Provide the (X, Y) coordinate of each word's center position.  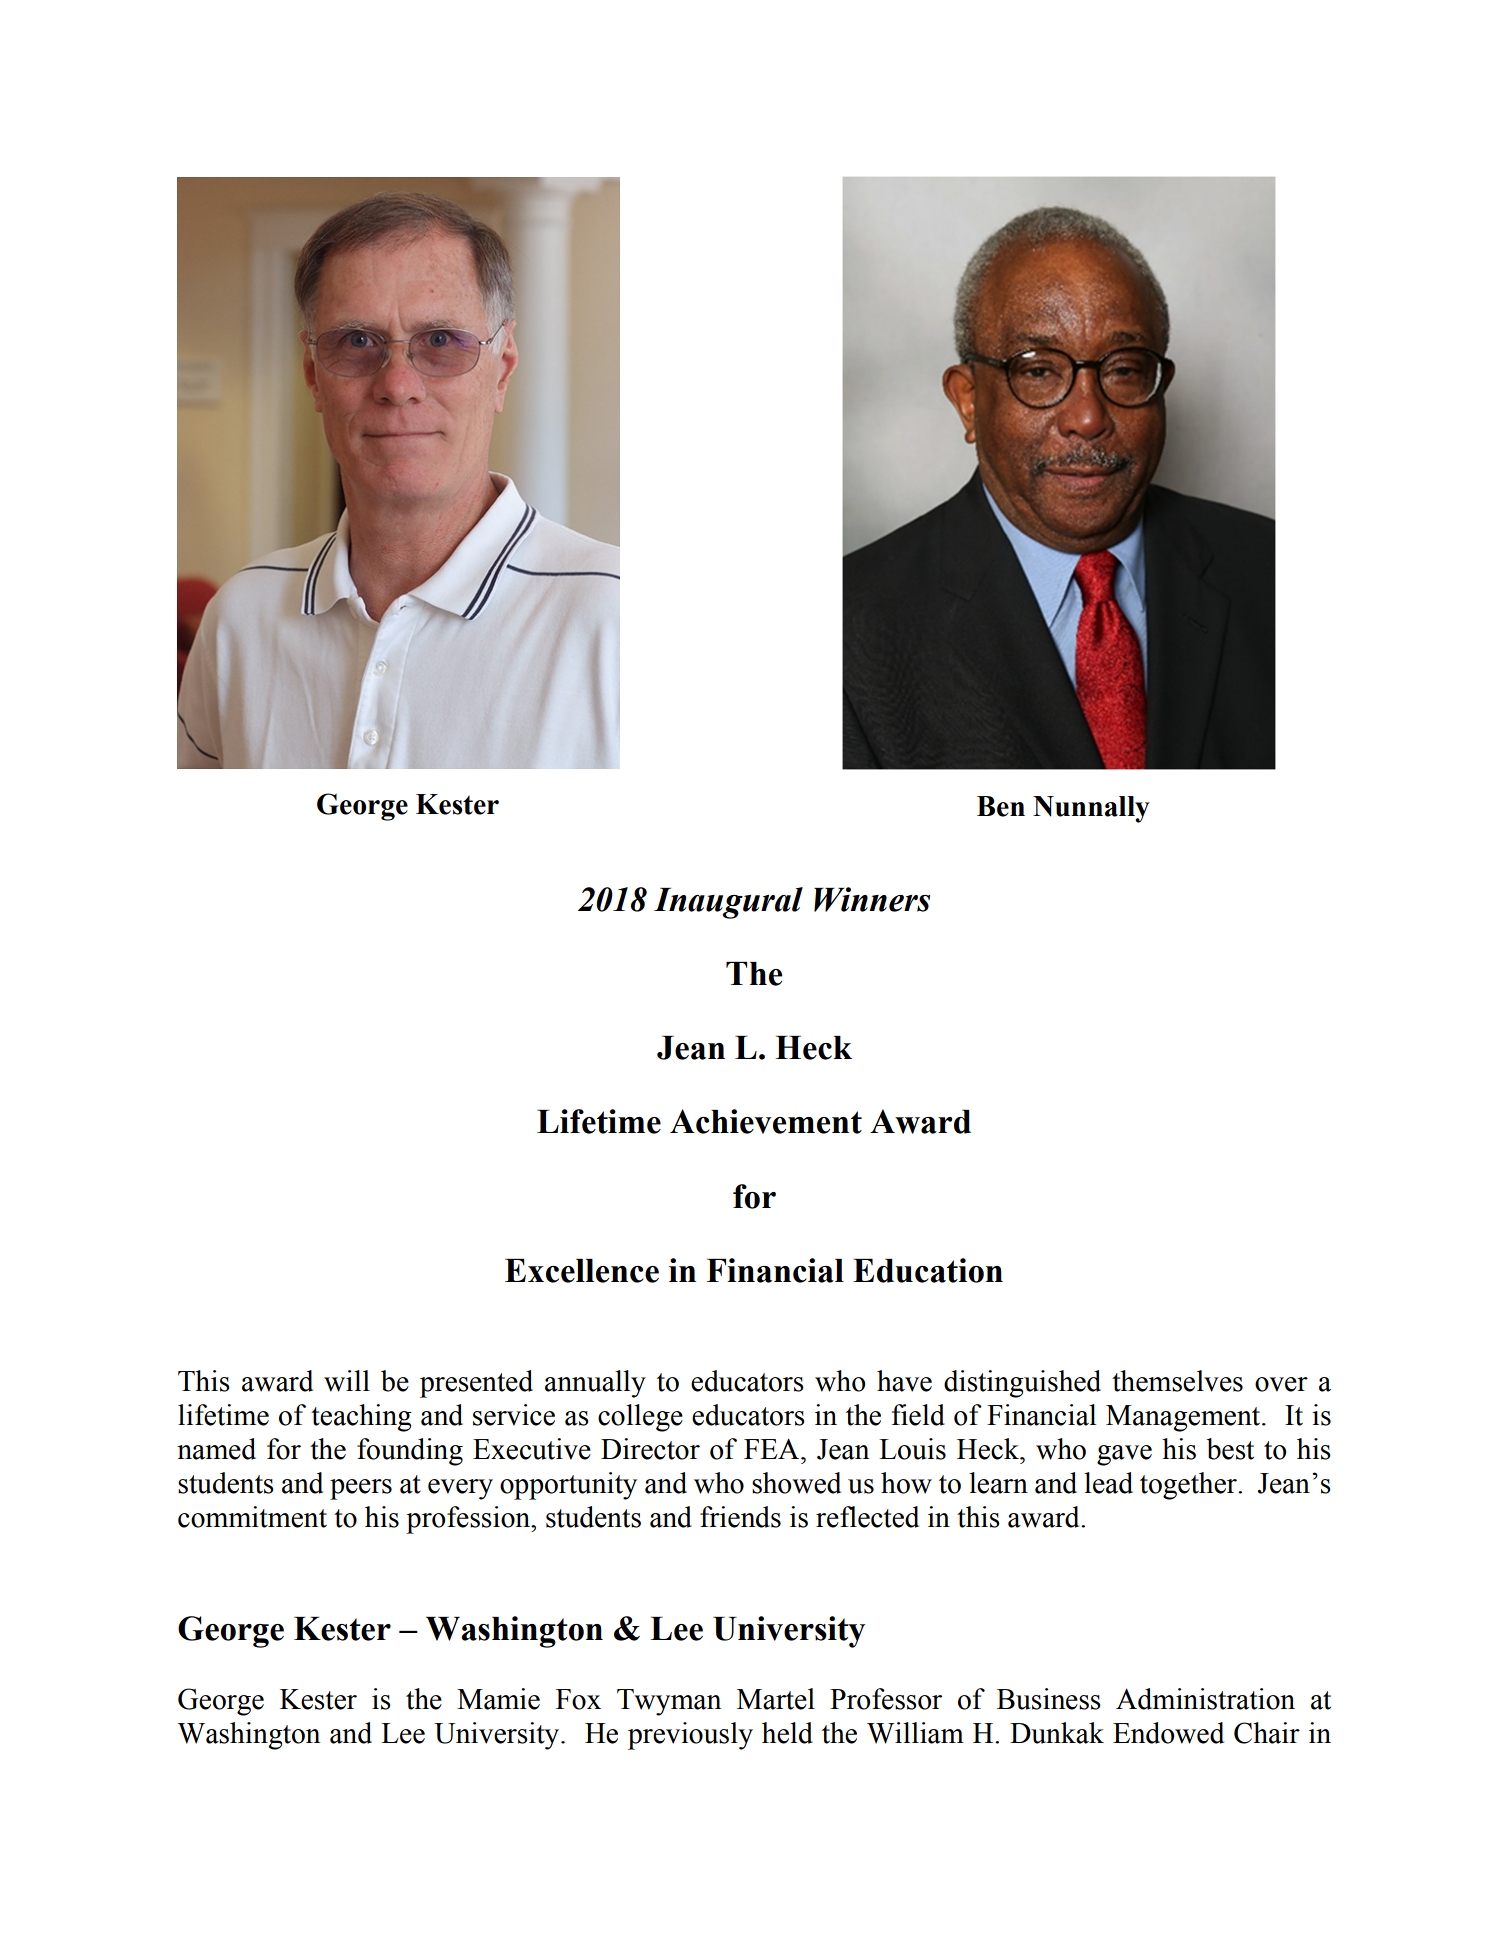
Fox (578, 1699)
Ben (1001, 806)
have (904, 1381)
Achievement (766, 1121)
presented (476, 1384)
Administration (1205, 1699)
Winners (872, 899)
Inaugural (728, 903)
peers (361, 1489)
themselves (1177, 1381)
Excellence (582, 1271)
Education (928, 1270)
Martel (776, 1699)
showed (796, 1483)
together (1189, 1486)
